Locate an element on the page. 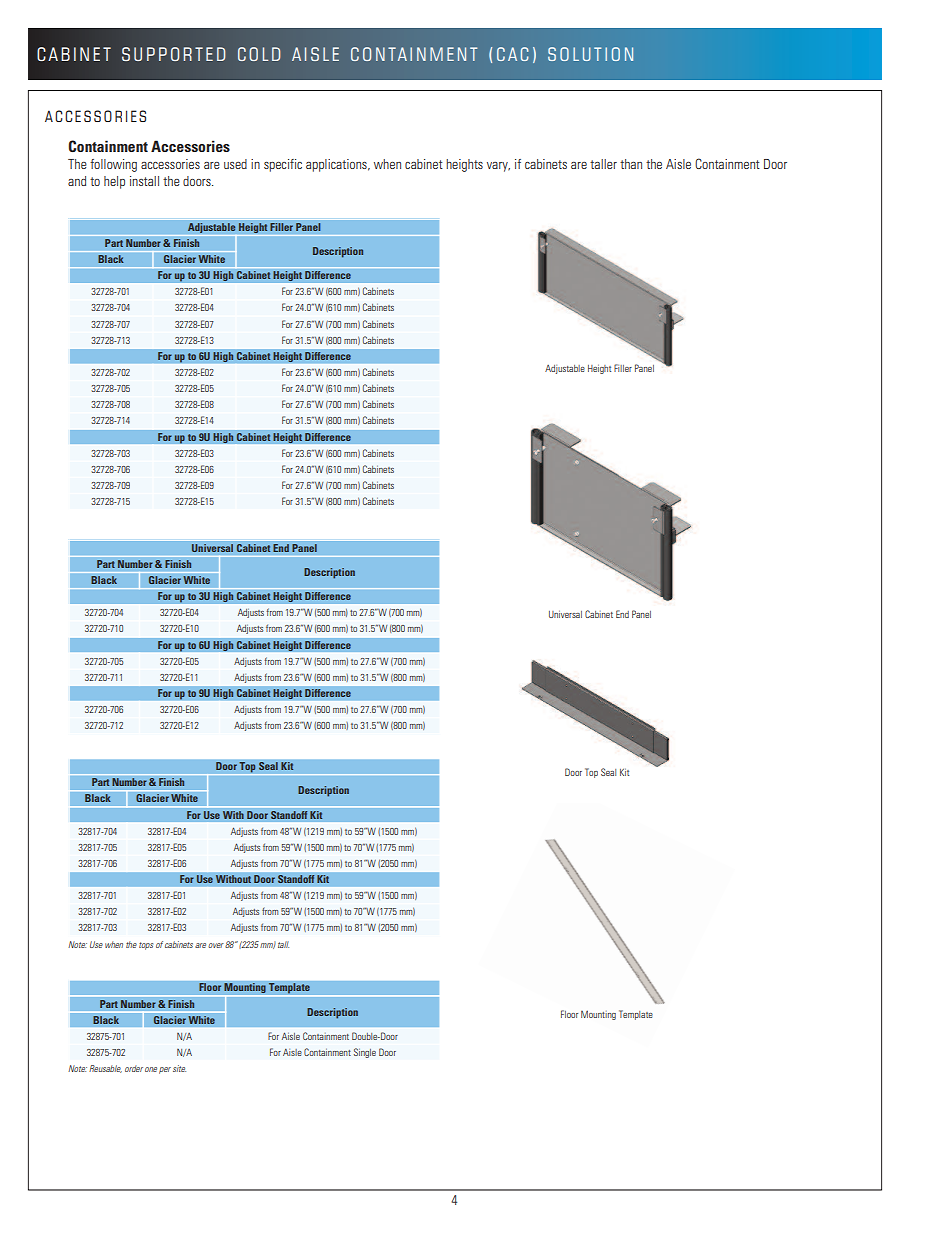 The height and width of the page is (1233, 952). than is located at coordinates (631, 164).
